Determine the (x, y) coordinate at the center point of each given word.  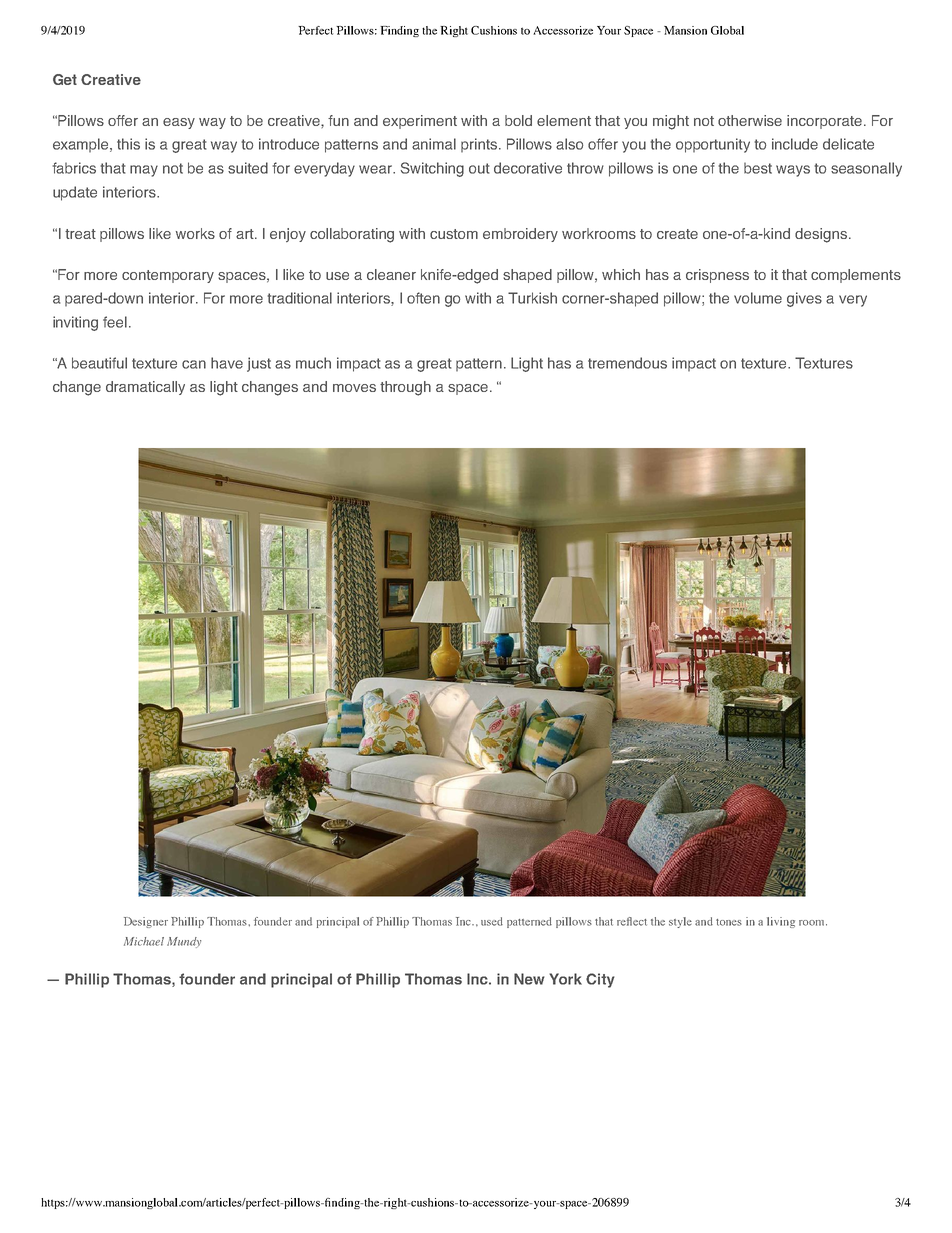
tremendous (627, 363)
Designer (146, 922)
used (492, 921)
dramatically (145, 388)
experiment (420, 122)
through (405, 388)
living (781, 922)
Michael (144, 941)
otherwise (750, 120)
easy (179, 123)
